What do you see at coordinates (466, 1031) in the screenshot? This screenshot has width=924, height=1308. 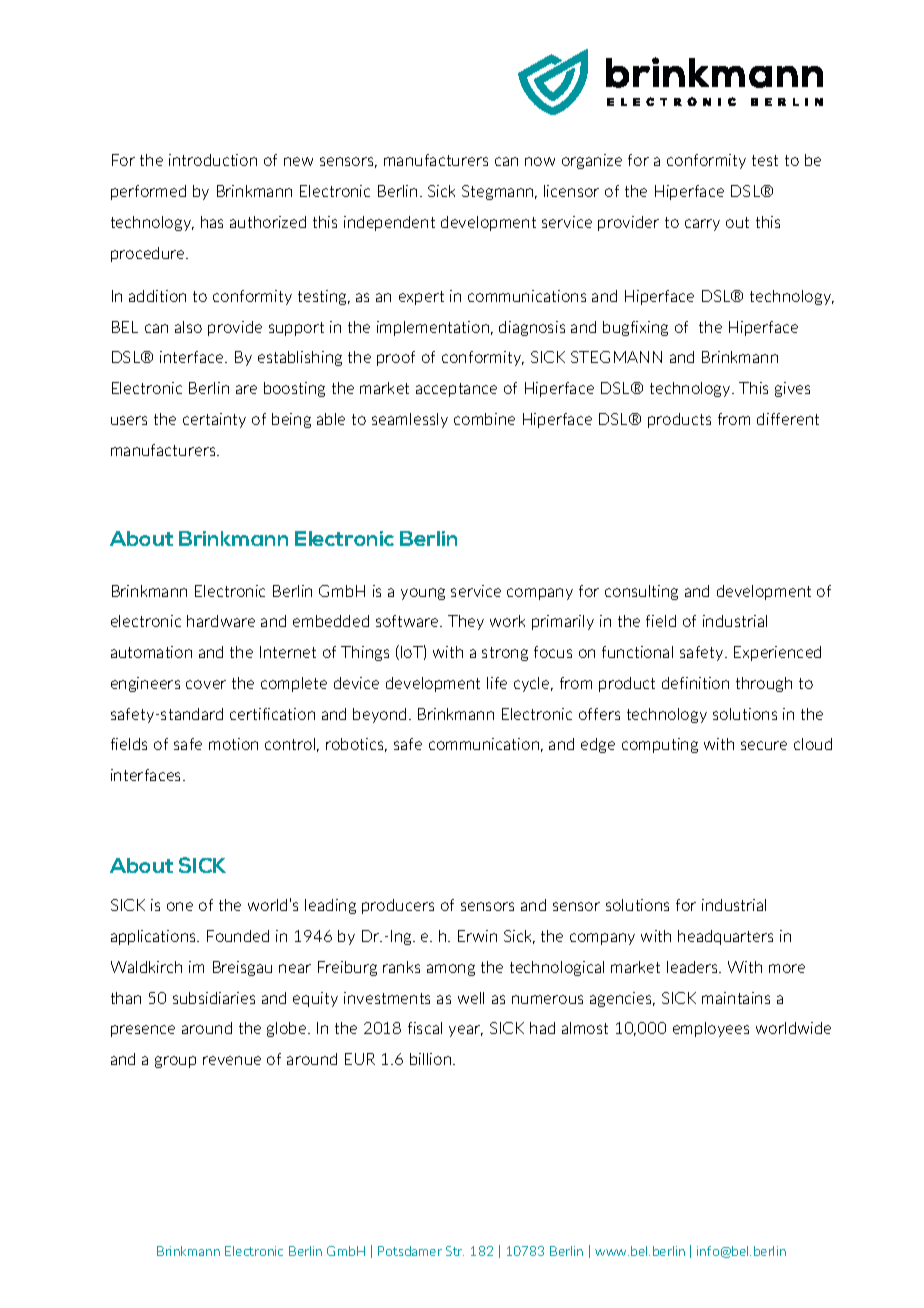 I see `year` at bounding box center [466, 1031].
